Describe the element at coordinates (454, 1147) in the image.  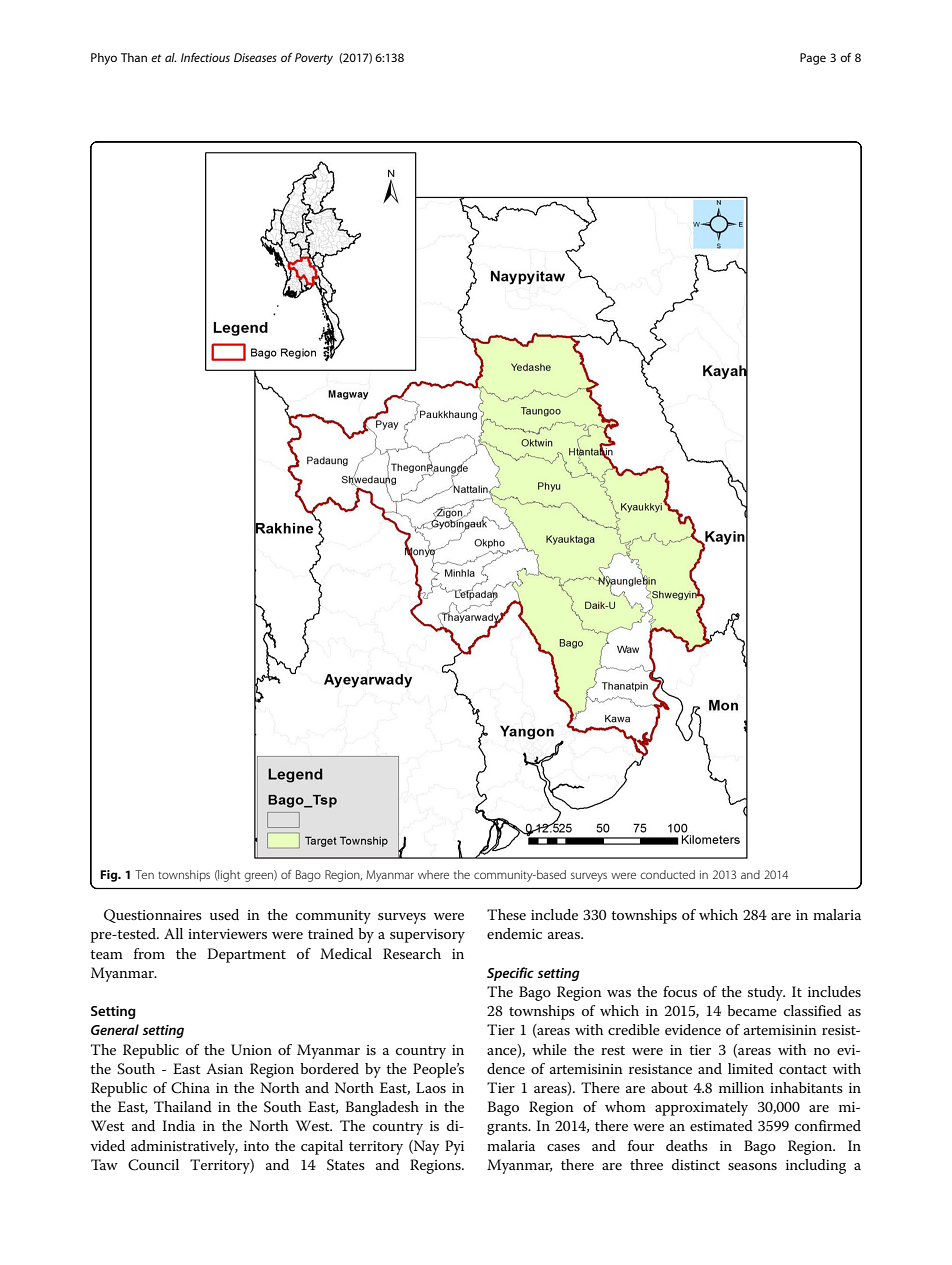
I see `Pyi` at that location.
